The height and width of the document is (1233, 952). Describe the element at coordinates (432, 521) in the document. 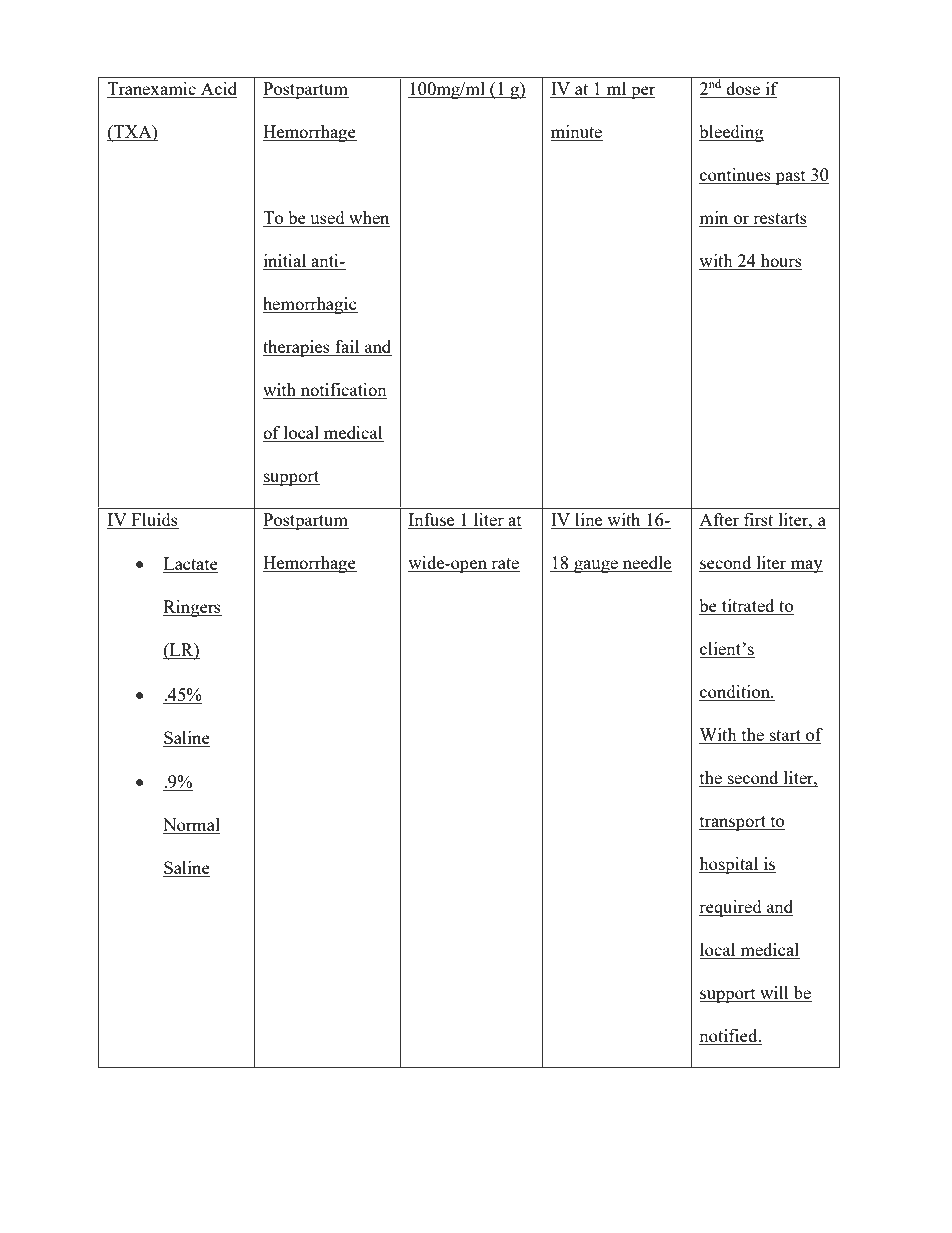

I see `Infuse` at that location.
